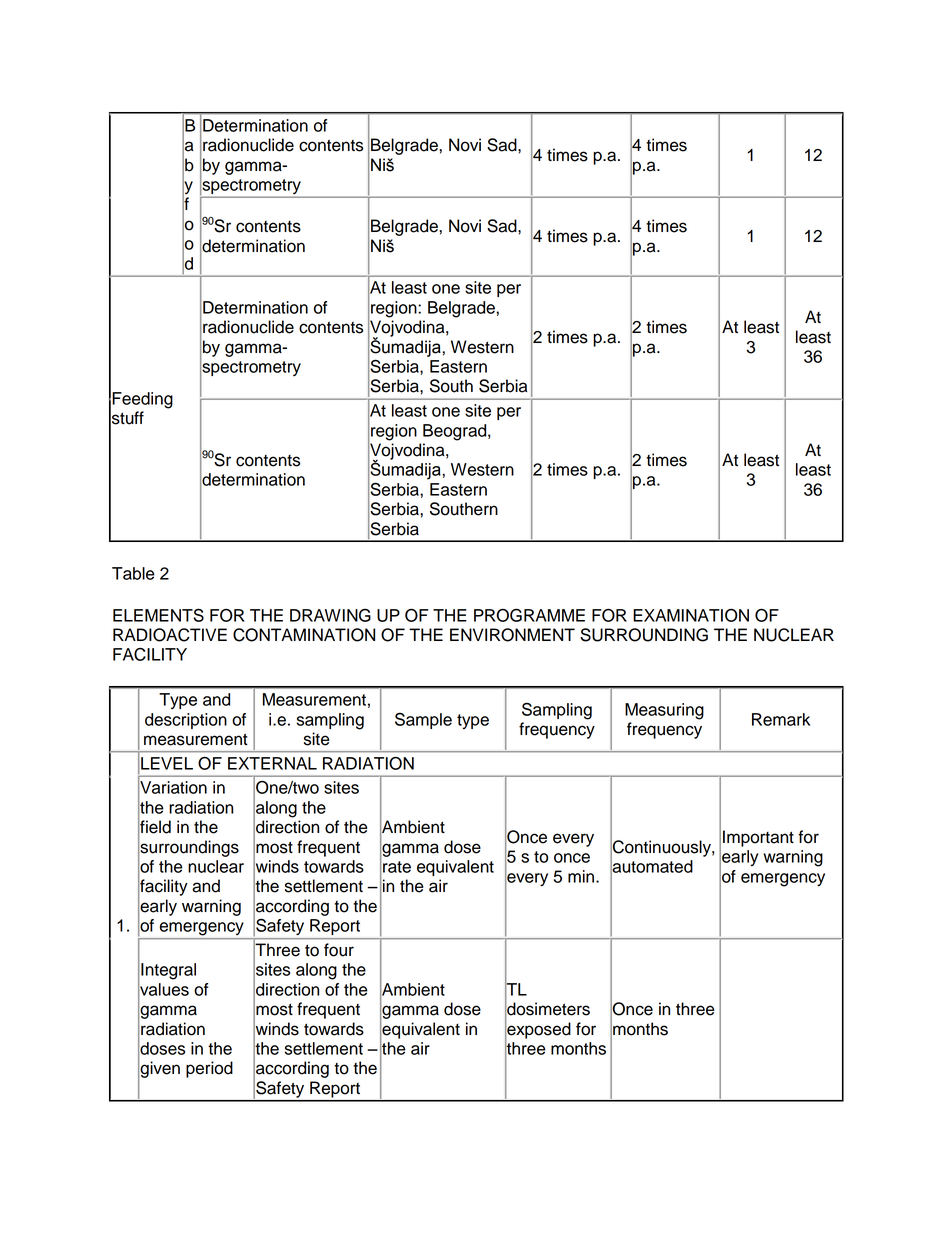  I want to click on Table, so click(133, 573).
